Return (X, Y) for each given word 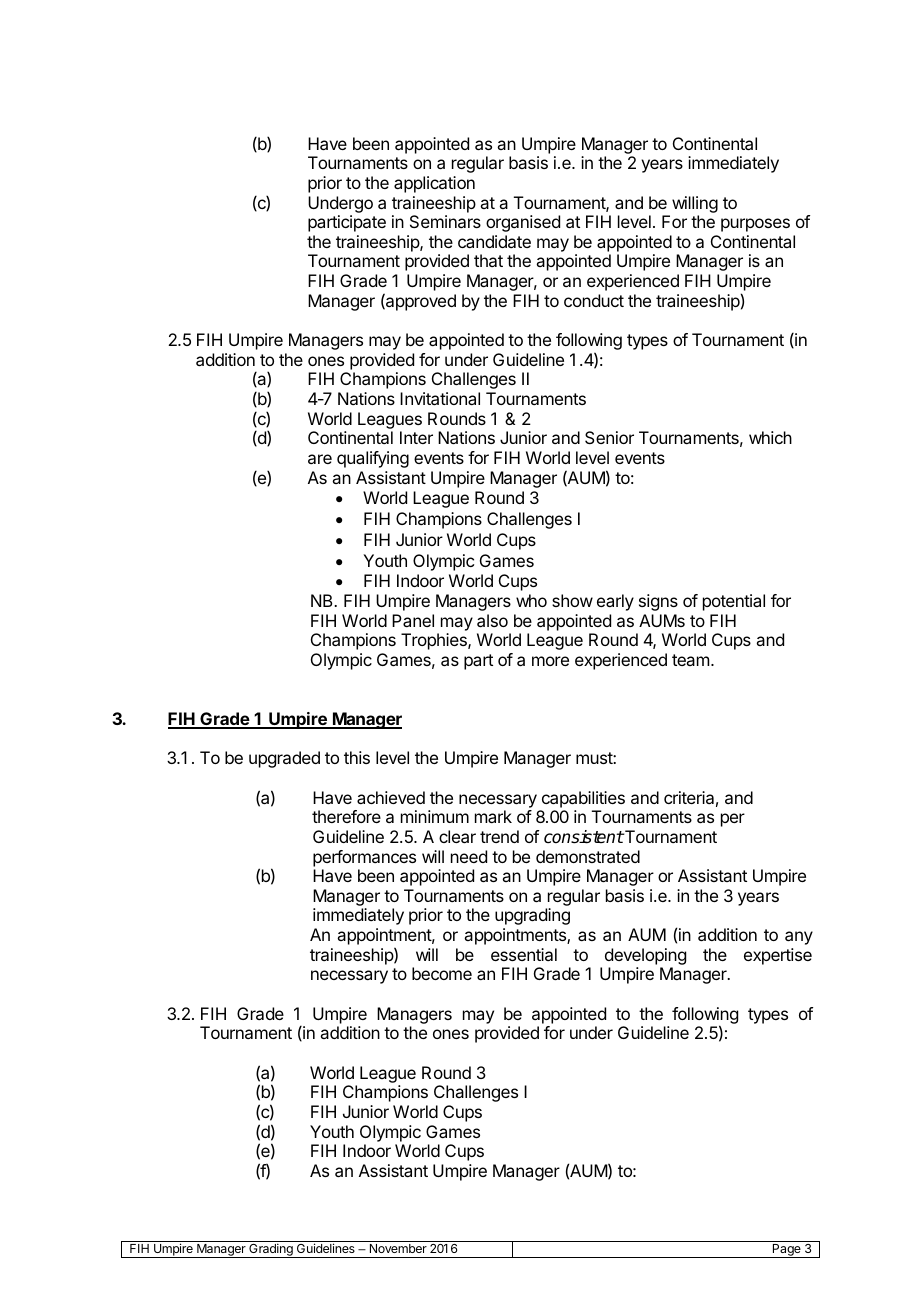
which (770, 437)
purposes (755, 225)
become (442, 973)
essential (524, 954)
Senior (609, 437)
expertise (778, 956)
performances (364, 858)
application (434, 184)
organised (523, 223)
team (690, 660)
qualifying (373, 459)
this (357, 757)
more (550, 661)
